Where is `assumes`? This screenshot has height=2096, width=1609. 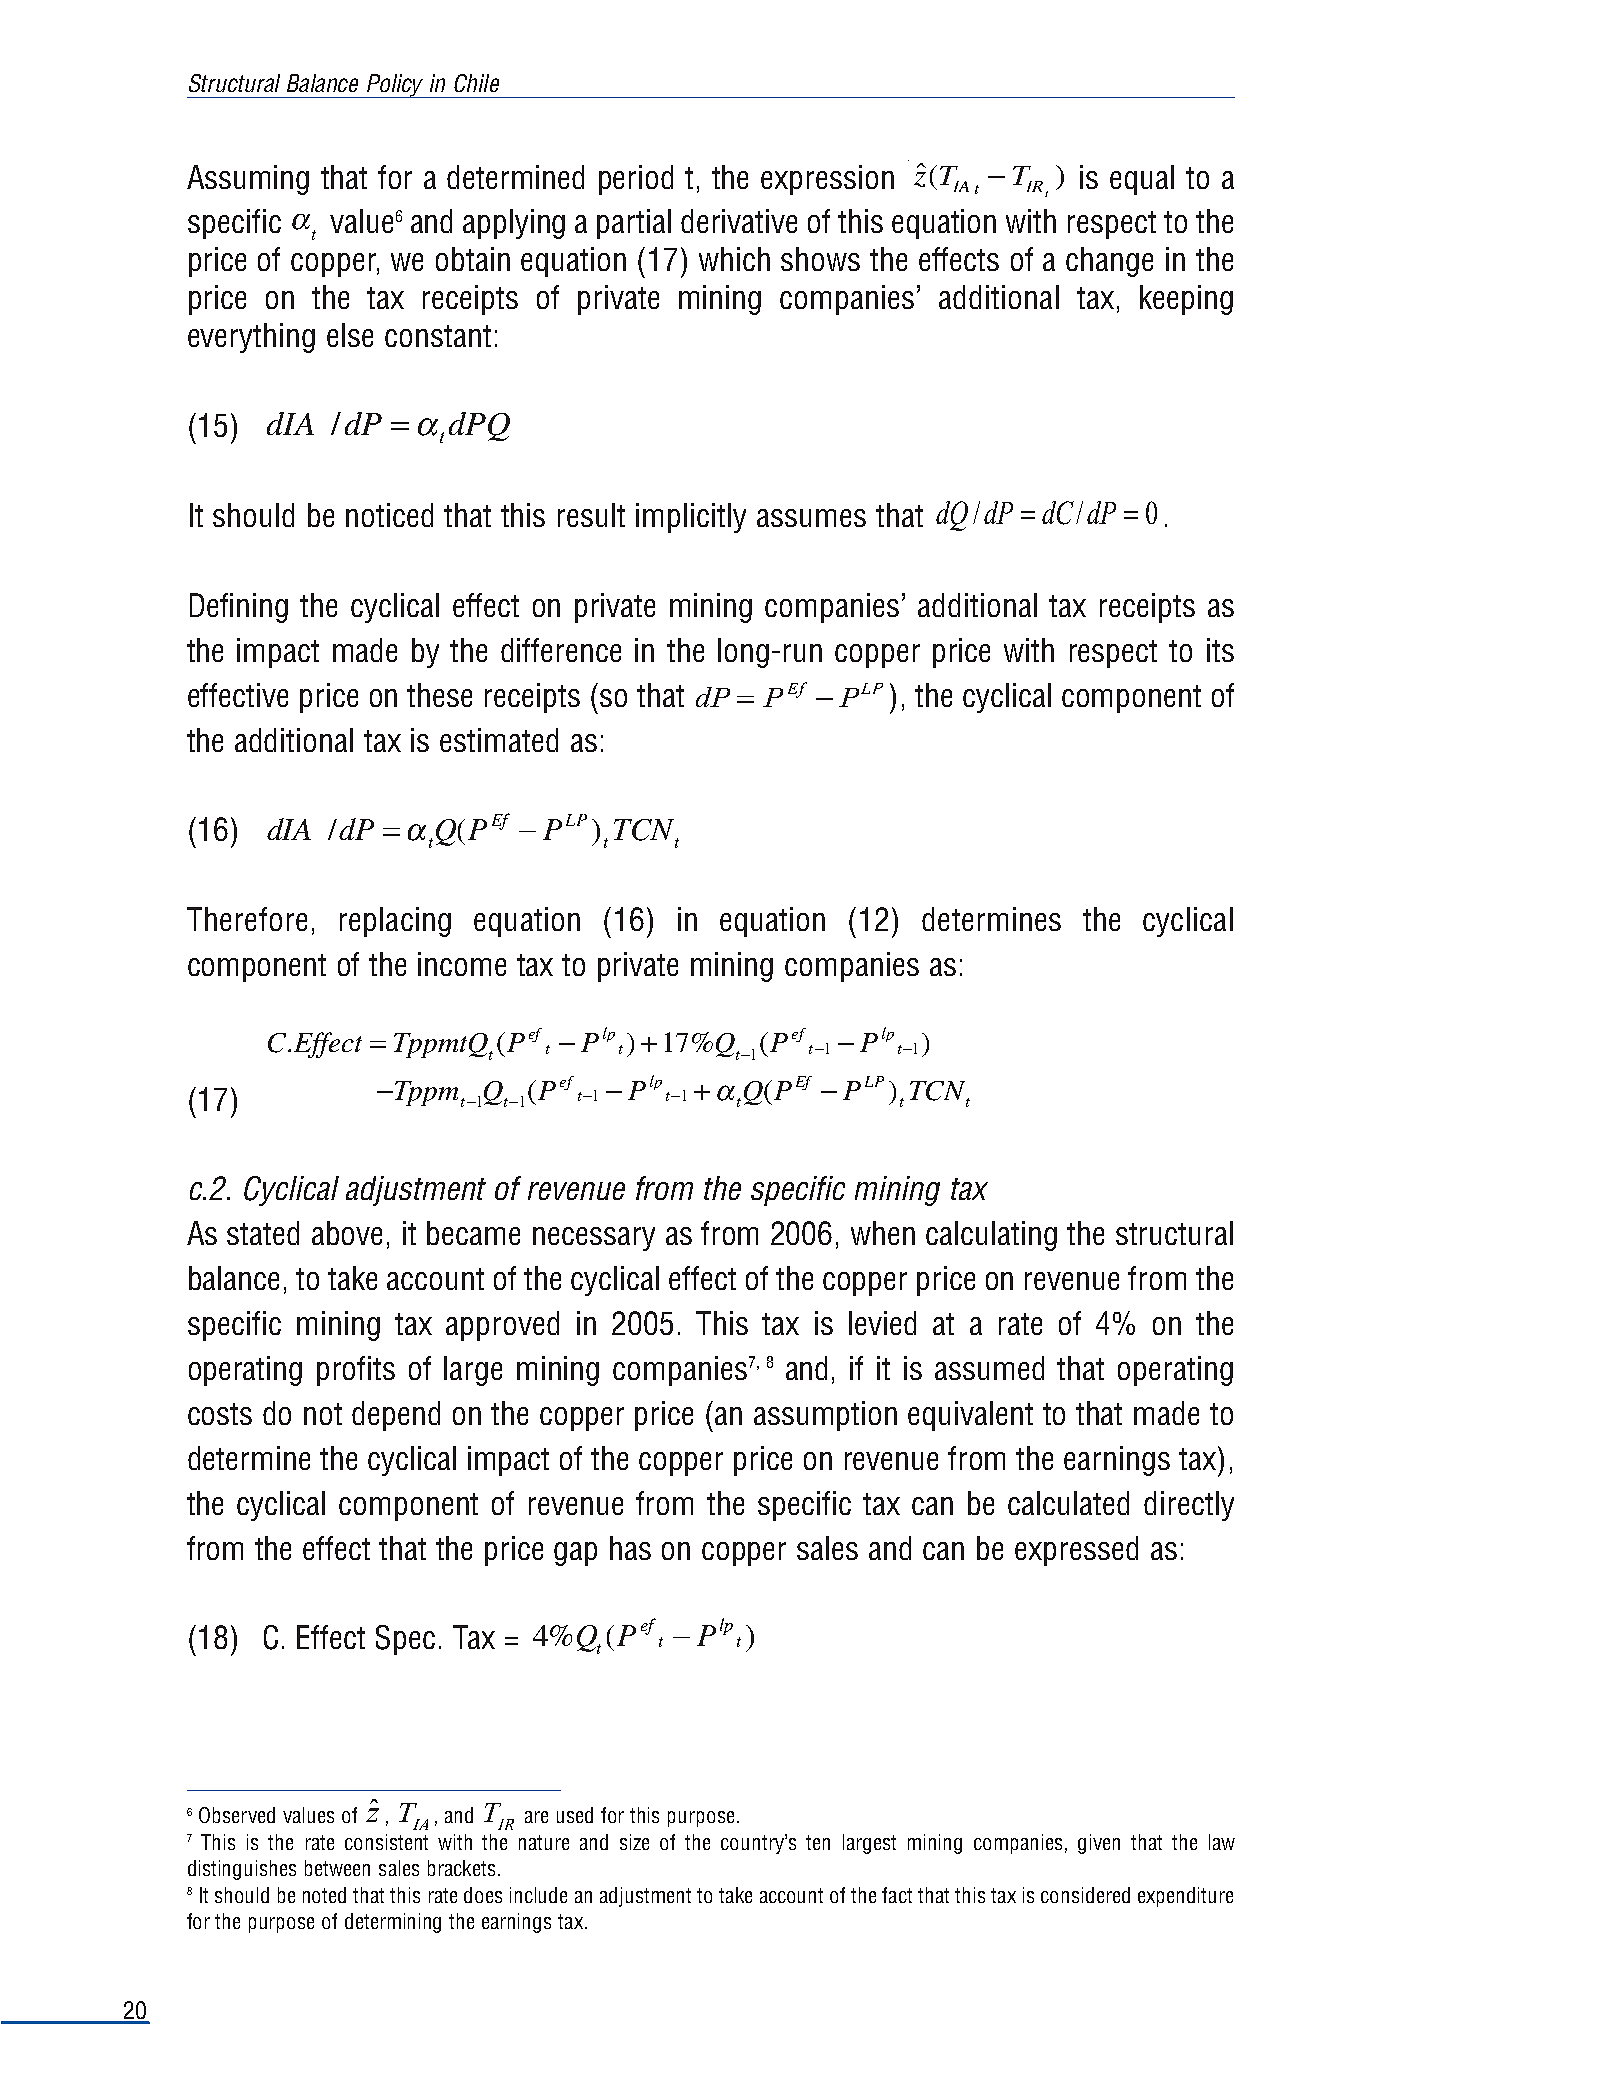 assumes is located at coordinates (811, 518).
